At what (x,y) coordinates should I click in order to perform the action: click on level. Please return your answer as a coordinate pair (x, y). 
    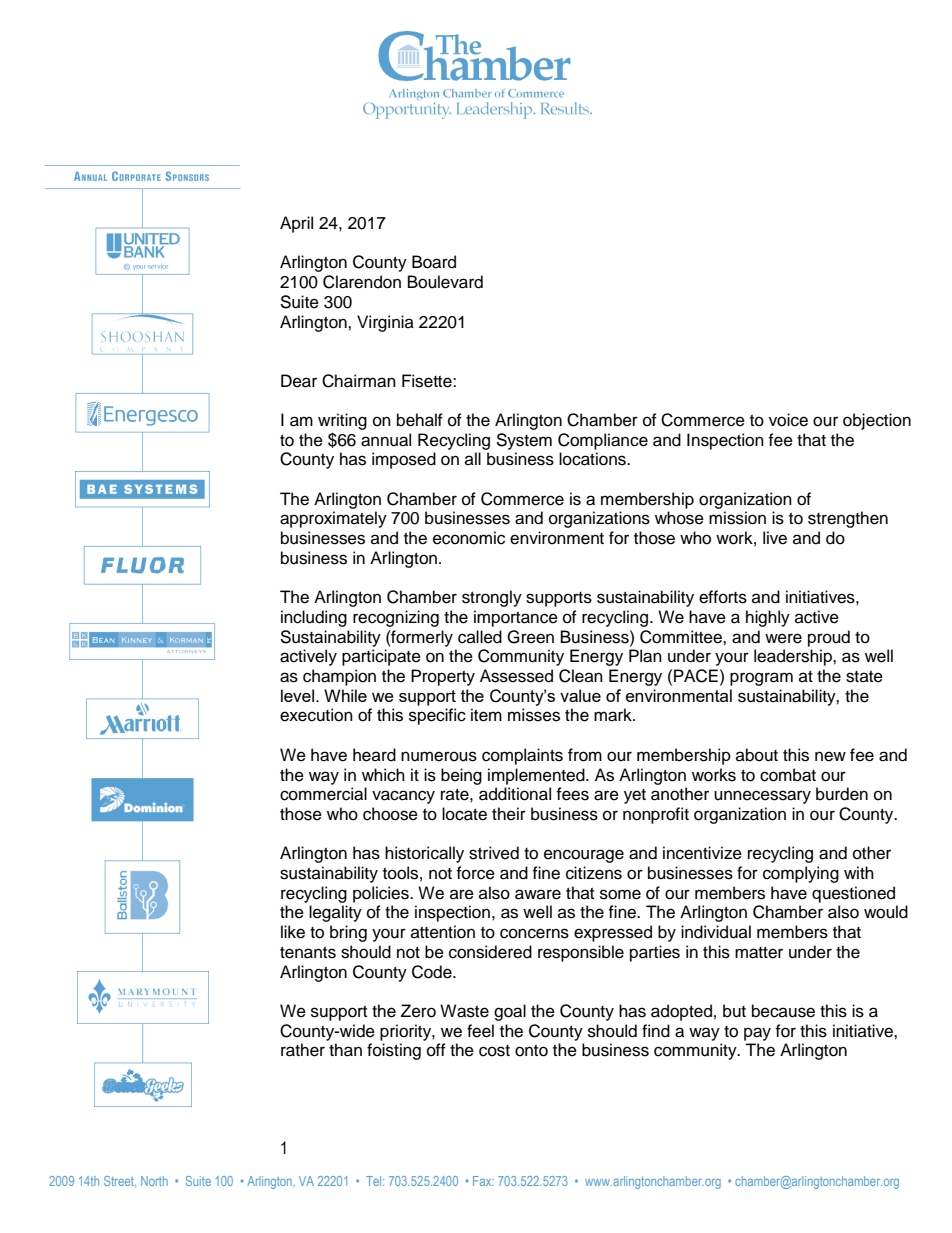
    Looking at the image, I should click on (297, 695).
